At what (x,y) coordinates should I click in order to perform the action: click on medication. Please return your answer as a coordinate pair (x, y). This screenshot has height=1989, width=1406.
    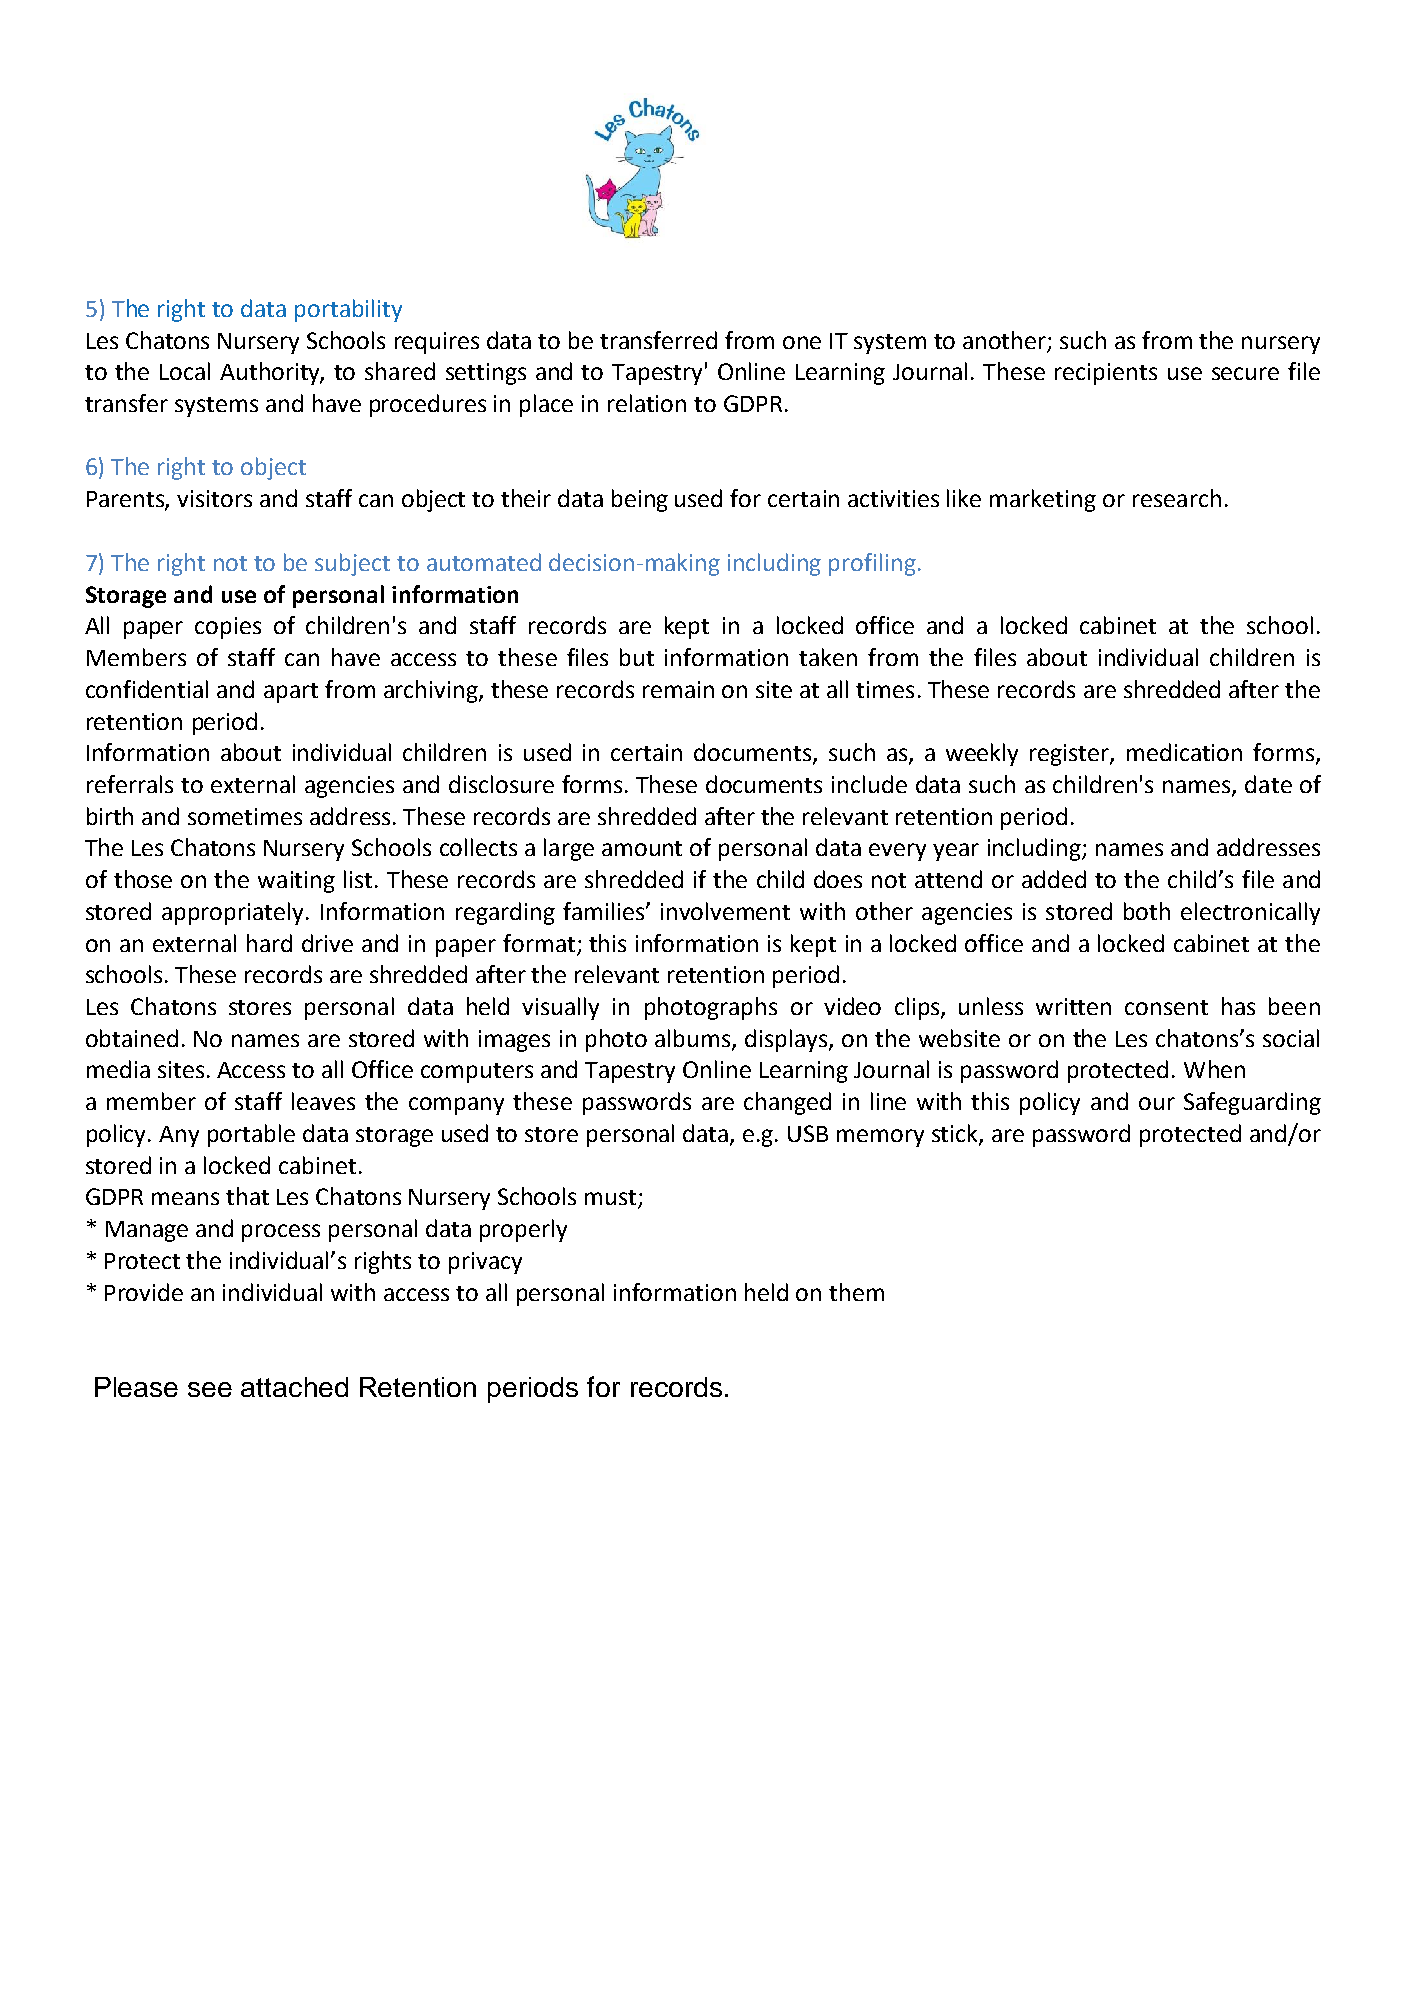
    Looking at the image, I should click on (1184, 752).
